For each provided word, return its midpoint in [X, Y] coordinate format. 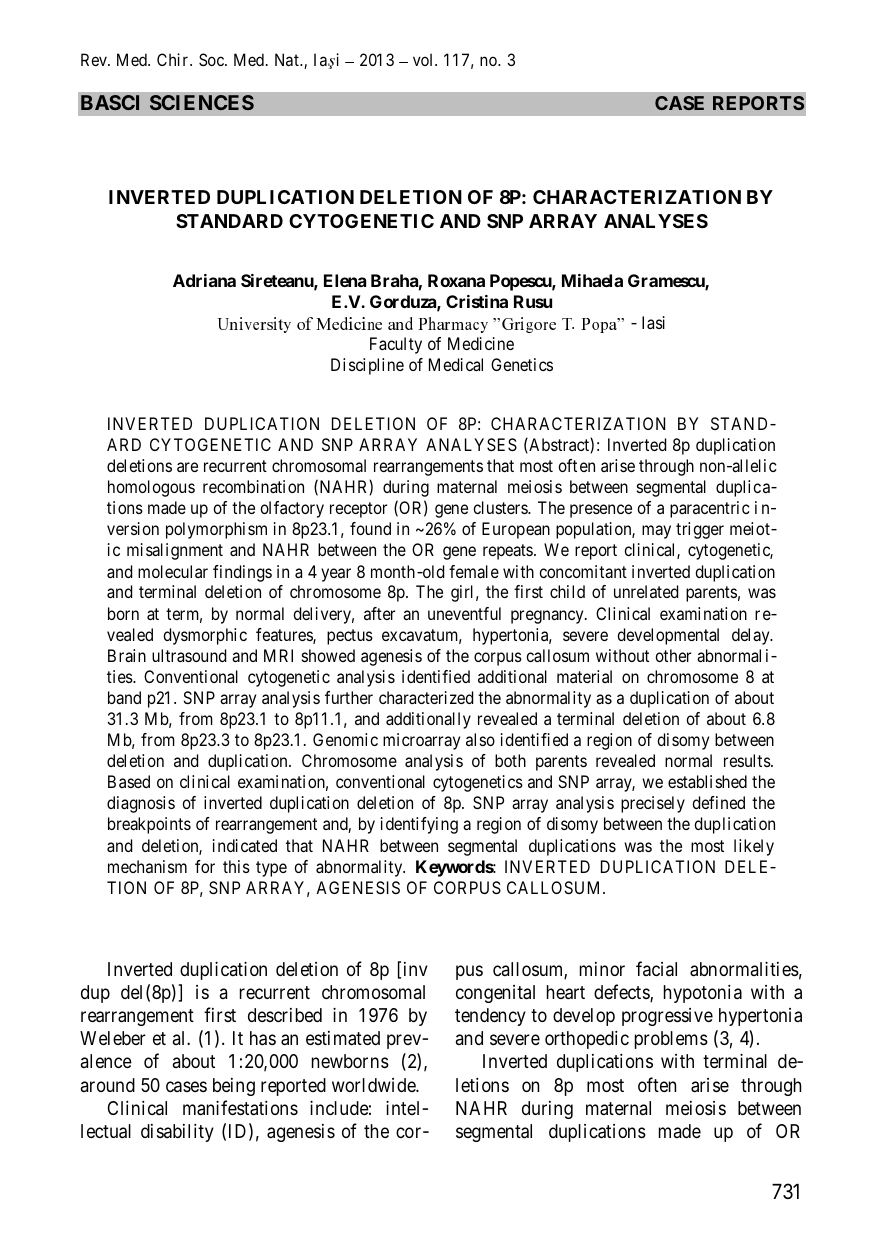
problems [671, 1040]
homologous [151, 488]
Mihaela [592, 280]
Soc [212, 59]
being [234, 1087]
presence [601, 511]
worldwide [374, 1085]
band [124, 697]
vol [424, 59]
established [707, 781]
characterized [426, 697]
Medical [456, 364]
